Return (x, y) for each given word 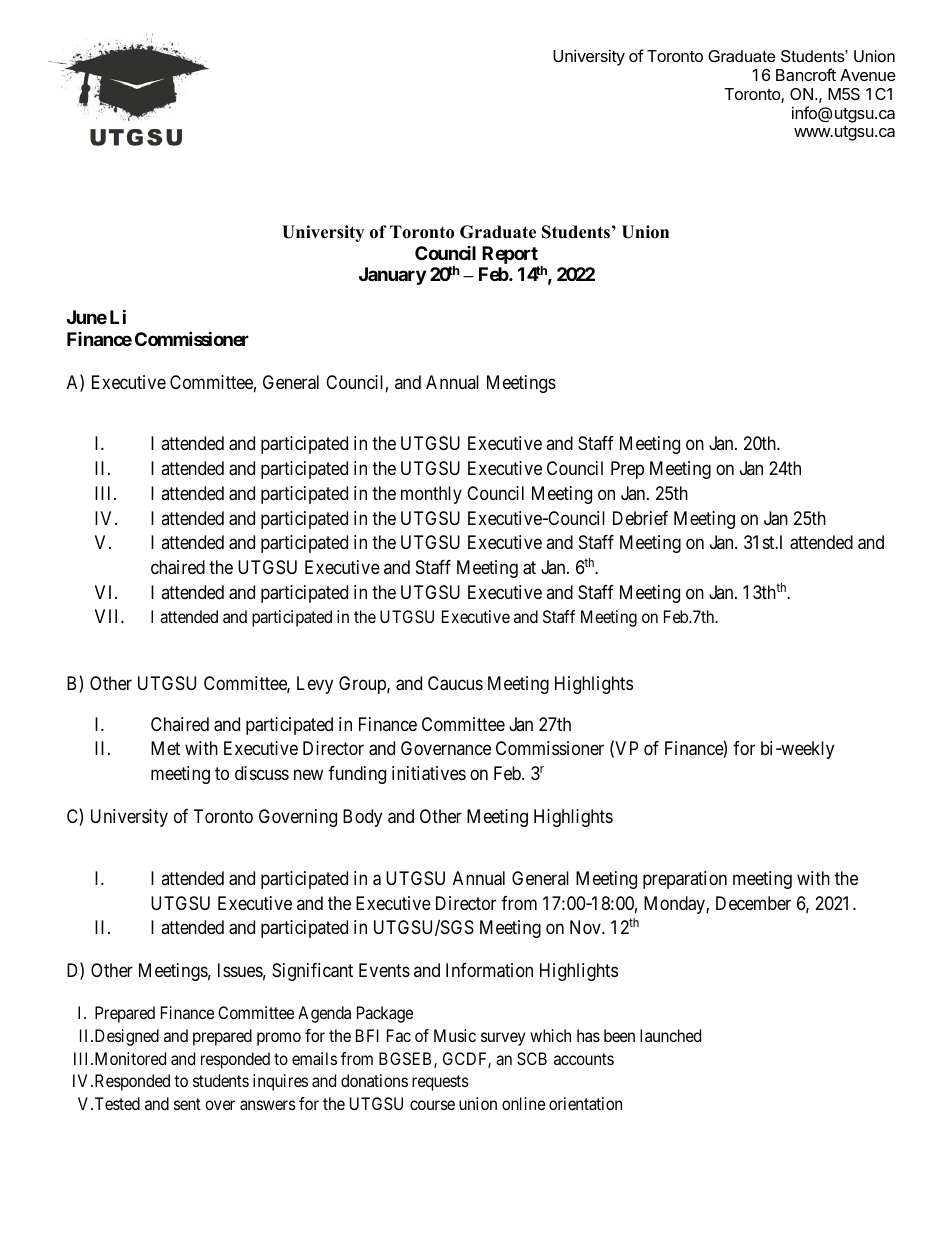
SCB (532, 1058)
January (392, 276)
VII (108, 616)
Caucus (455, 683)
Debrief (640, 518)
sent (187, 1104)
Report (510, 256)
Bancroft (806, 74)
